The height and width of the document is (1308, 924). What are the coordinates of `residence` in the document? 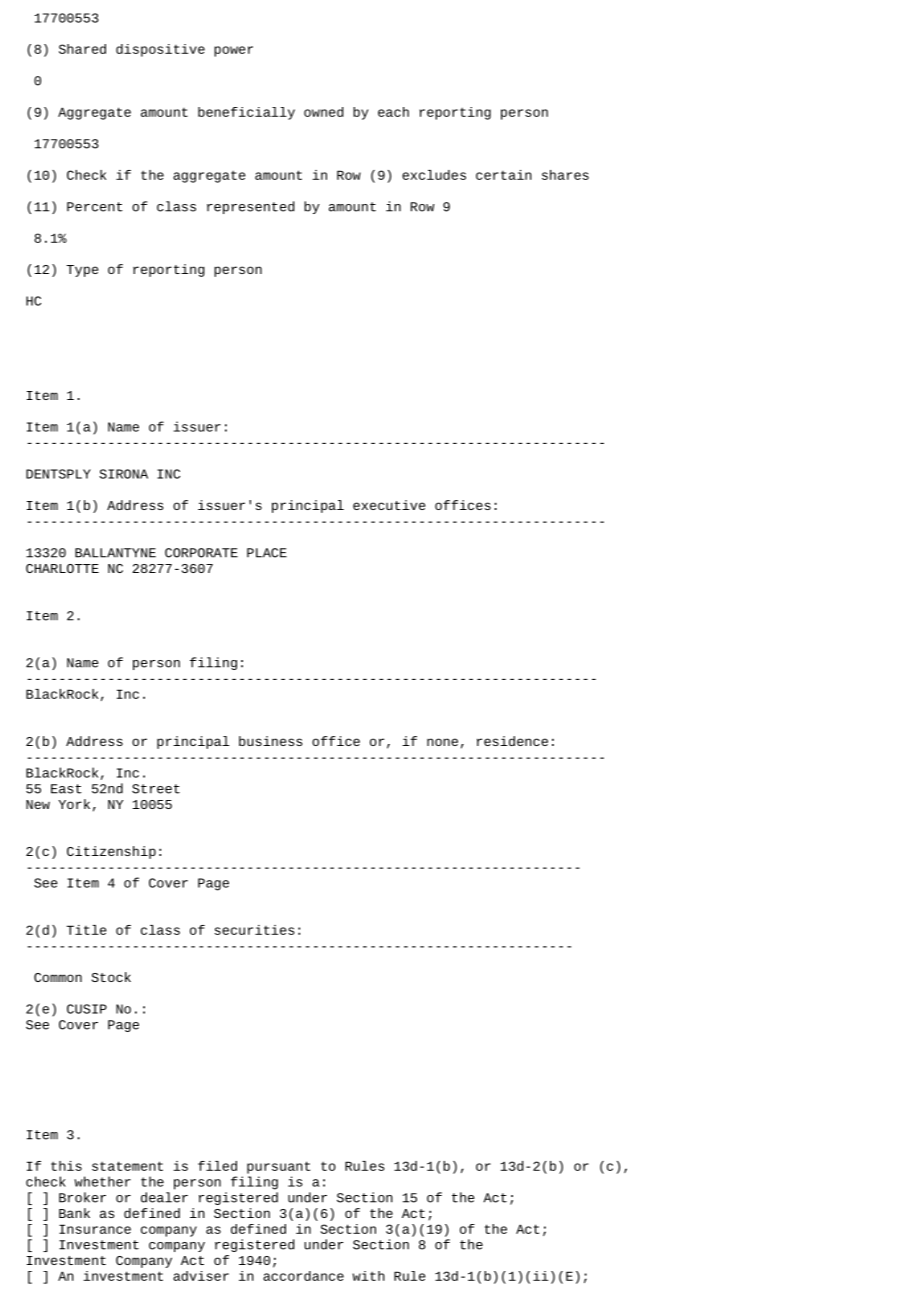 It's located at (512, 741).
